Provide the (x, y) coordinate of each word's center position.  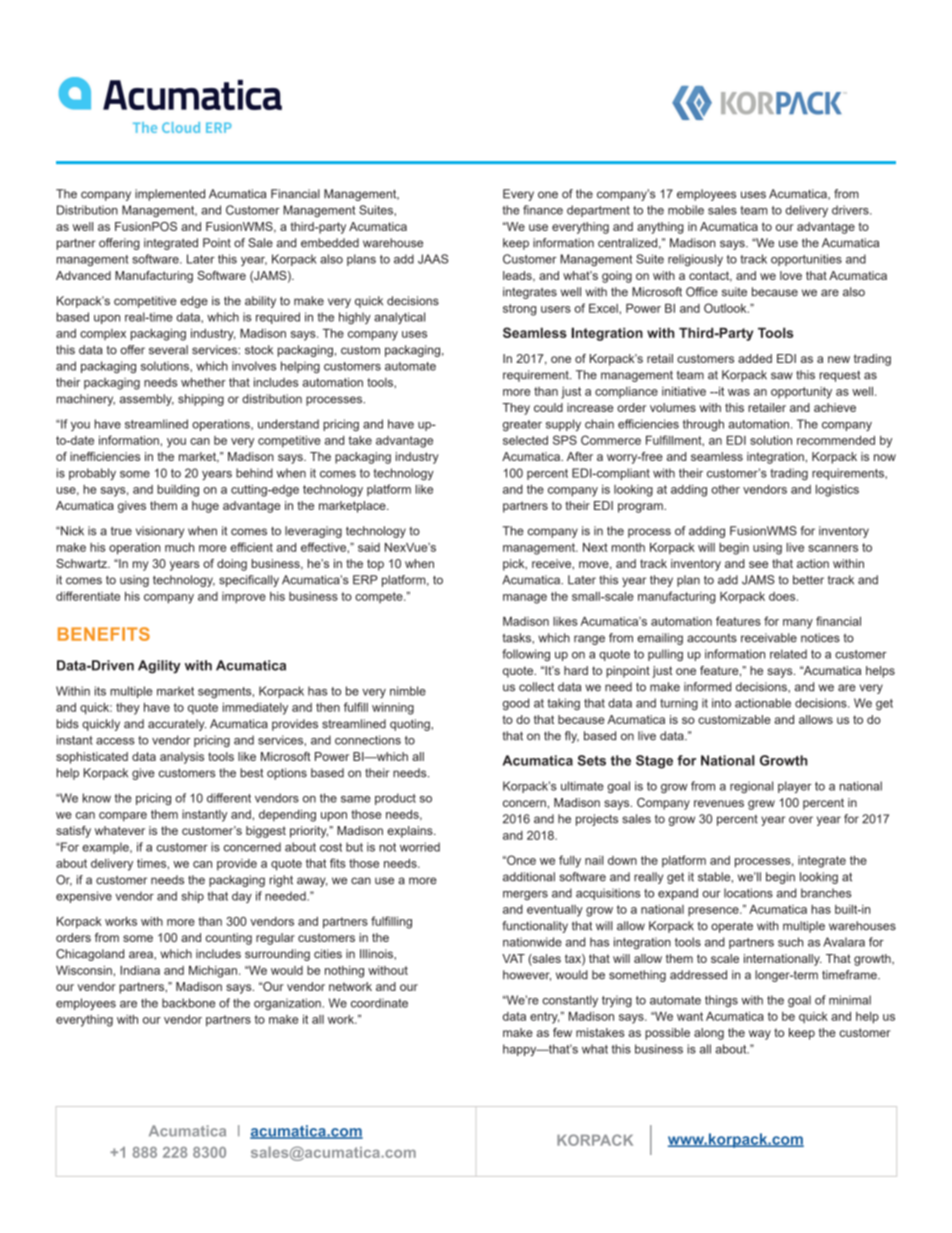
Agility (159, 667)
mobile (686, 210)
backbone (188, 1003)
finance (543, 210)
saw (782, 376)
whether (203, 382)
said (369, 547)
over (801, 820)
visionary (160, 532)
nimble (408, 691)
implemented (170, 195)
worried (420, 847)
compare (123, 817)
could (548, 407)
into (721, 703)
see (758, 564)
